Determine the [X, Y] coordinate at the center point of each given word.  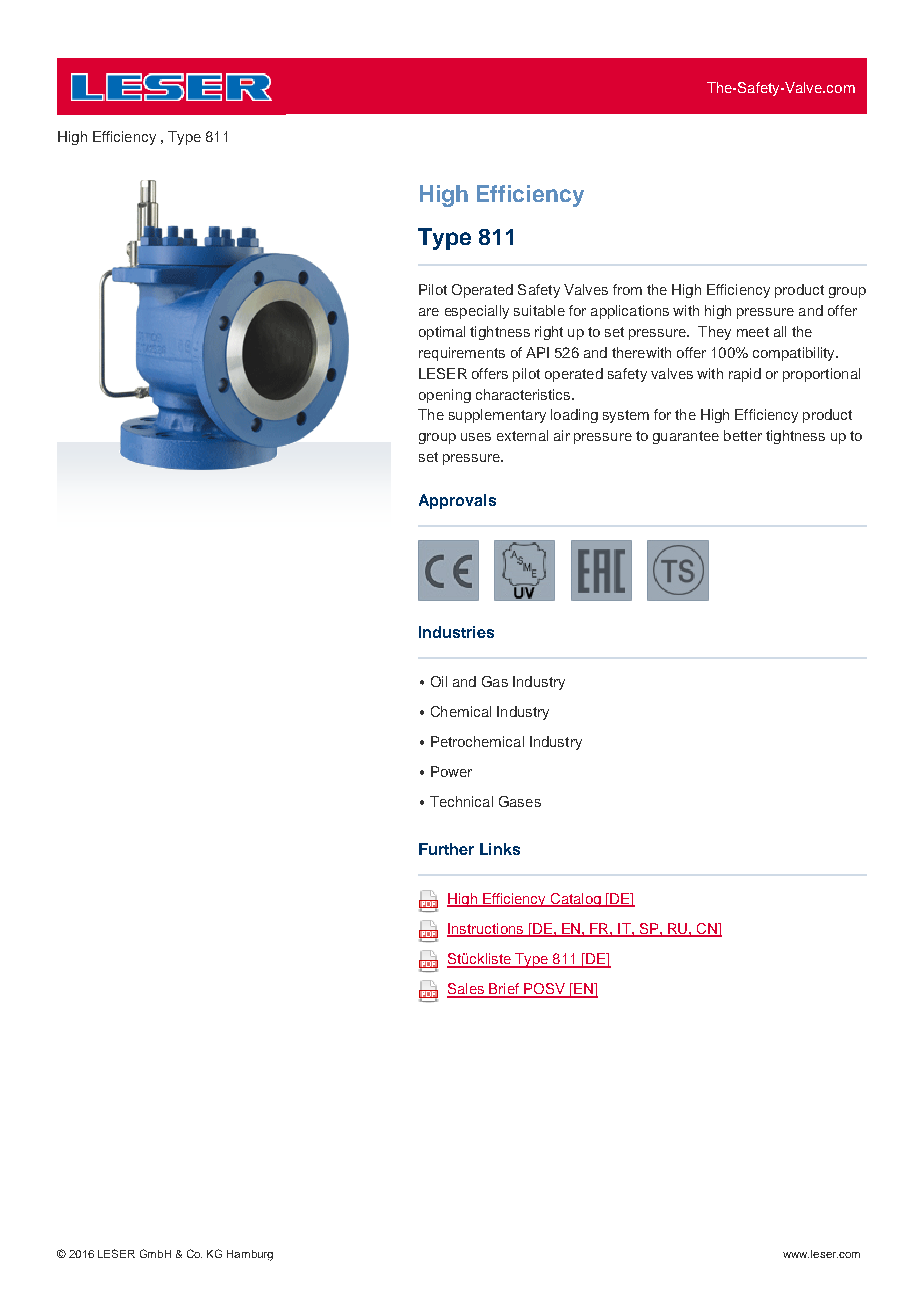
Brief [504, 990]
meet [753, 332]
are [429, 312]
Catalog [575, 900]
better [743, 435]
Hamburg [250, 1255]
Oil [439, 681]
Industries [456, 632]
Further [446, 849]
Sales [467, 990]
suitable [539, 310]
